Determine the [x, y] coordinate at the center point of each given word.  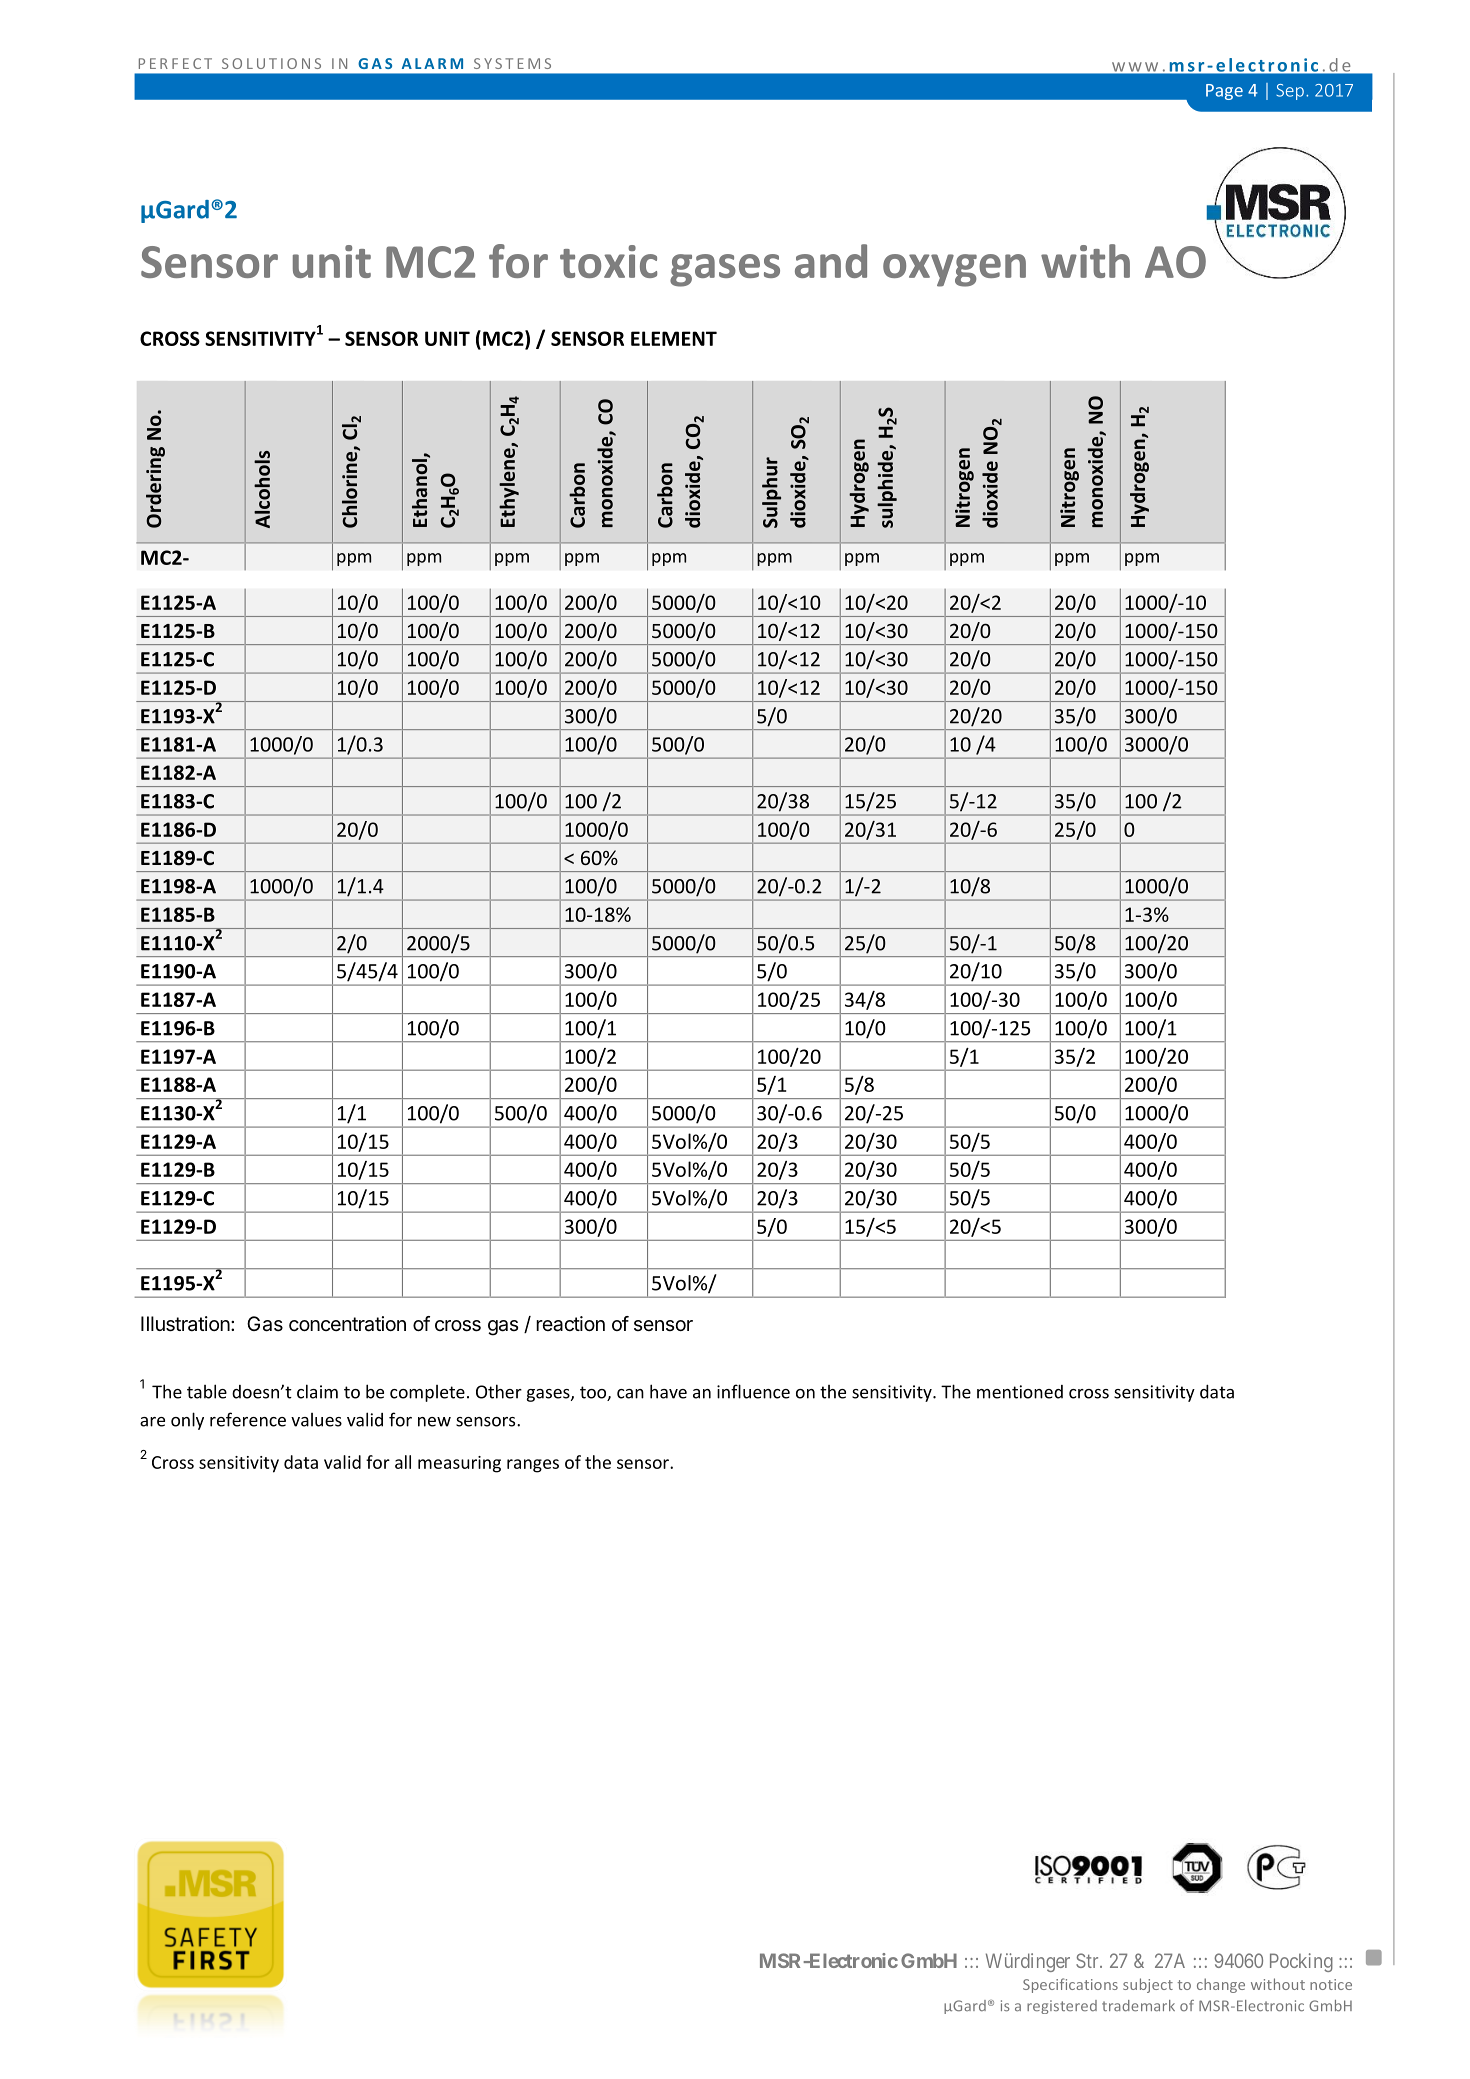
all [403, 1462]
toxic [608, 261]
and [831, 261]
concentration [347, 1324]
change [1221, 1985]
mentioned [1020, 1392]
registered [1062, 2007]
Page [1224, 92]
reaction [570, 1324]
